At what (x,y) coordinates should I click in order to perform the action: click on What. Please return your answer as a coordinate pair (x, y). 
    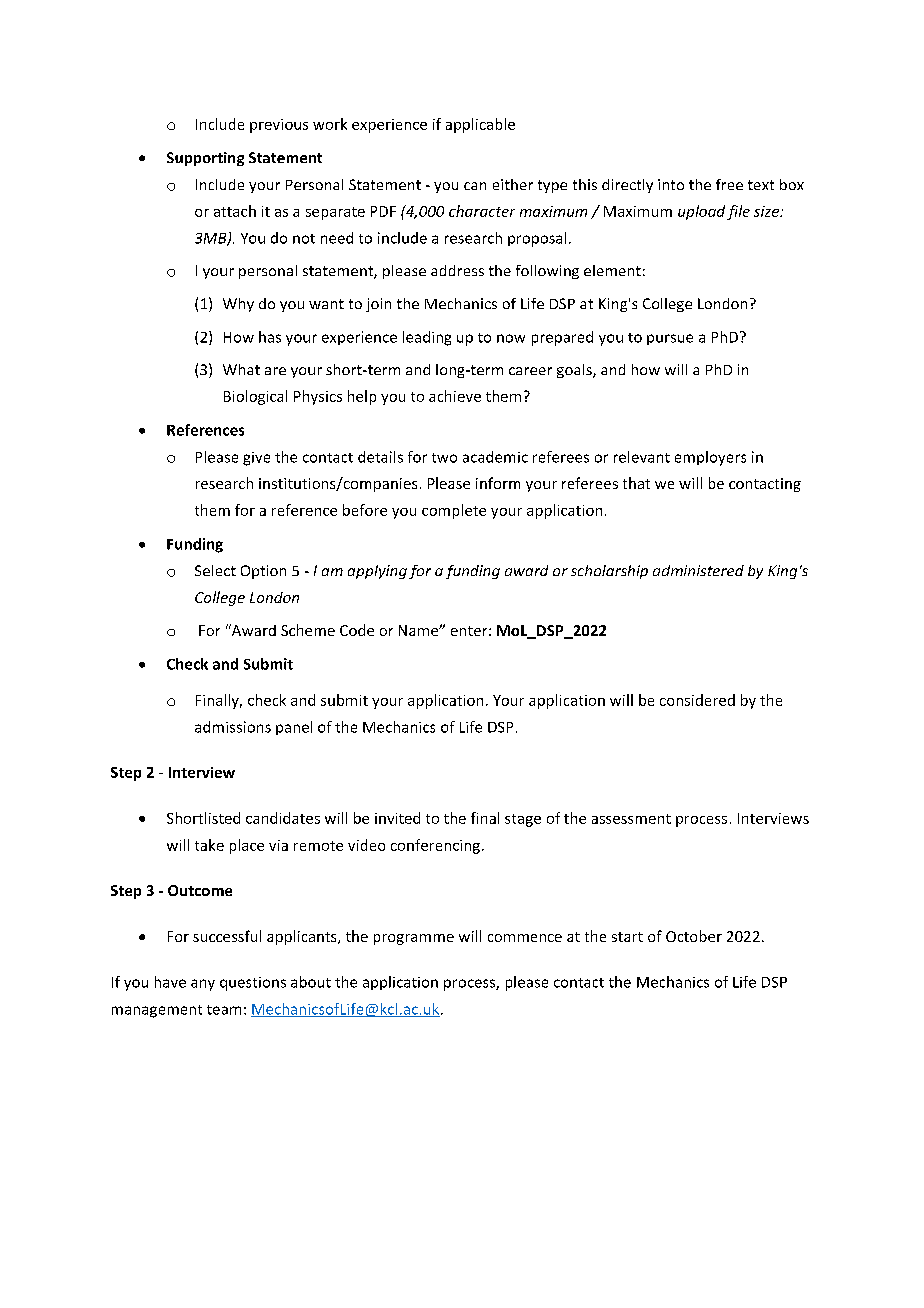
    Looking at the image, I should click on (241, 369).
